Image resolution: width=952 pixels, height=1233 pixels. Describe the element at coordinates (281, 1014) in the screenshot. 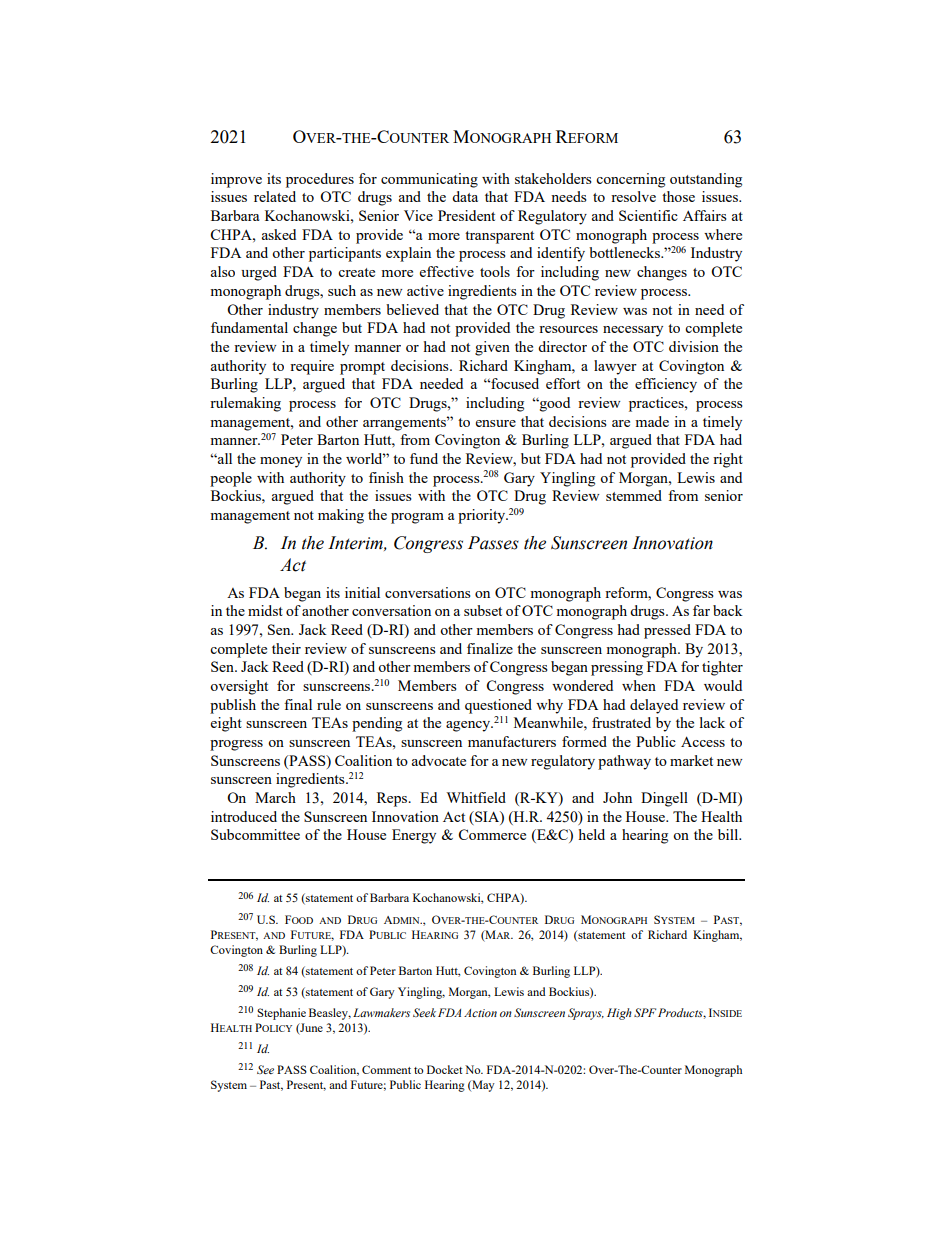

I see `Stephanie` at that location.
